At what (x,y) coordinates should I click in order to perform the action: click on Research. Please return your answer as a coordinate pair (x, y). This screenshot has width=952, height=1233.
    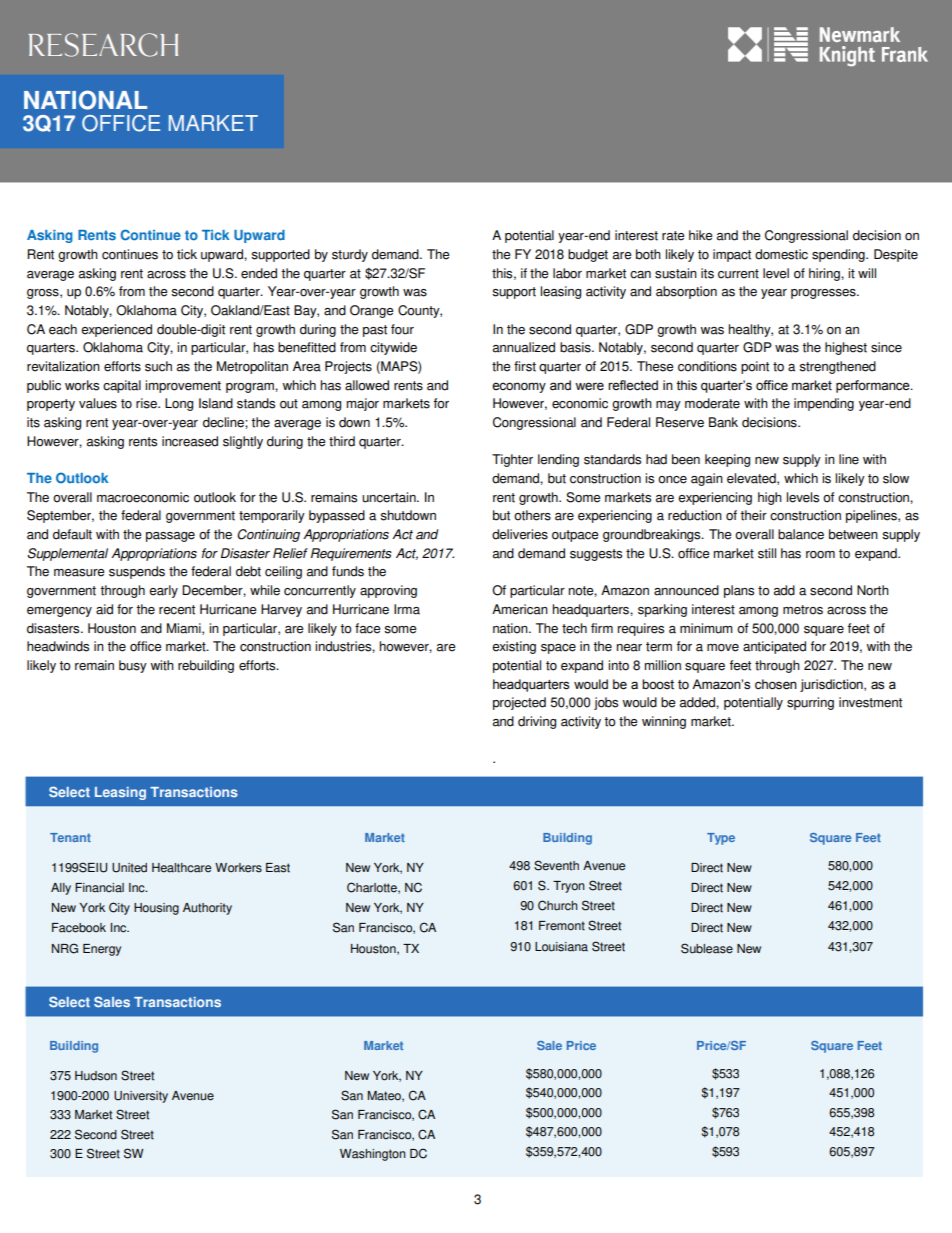
    Looking at the image, I should click on (103, 45).
